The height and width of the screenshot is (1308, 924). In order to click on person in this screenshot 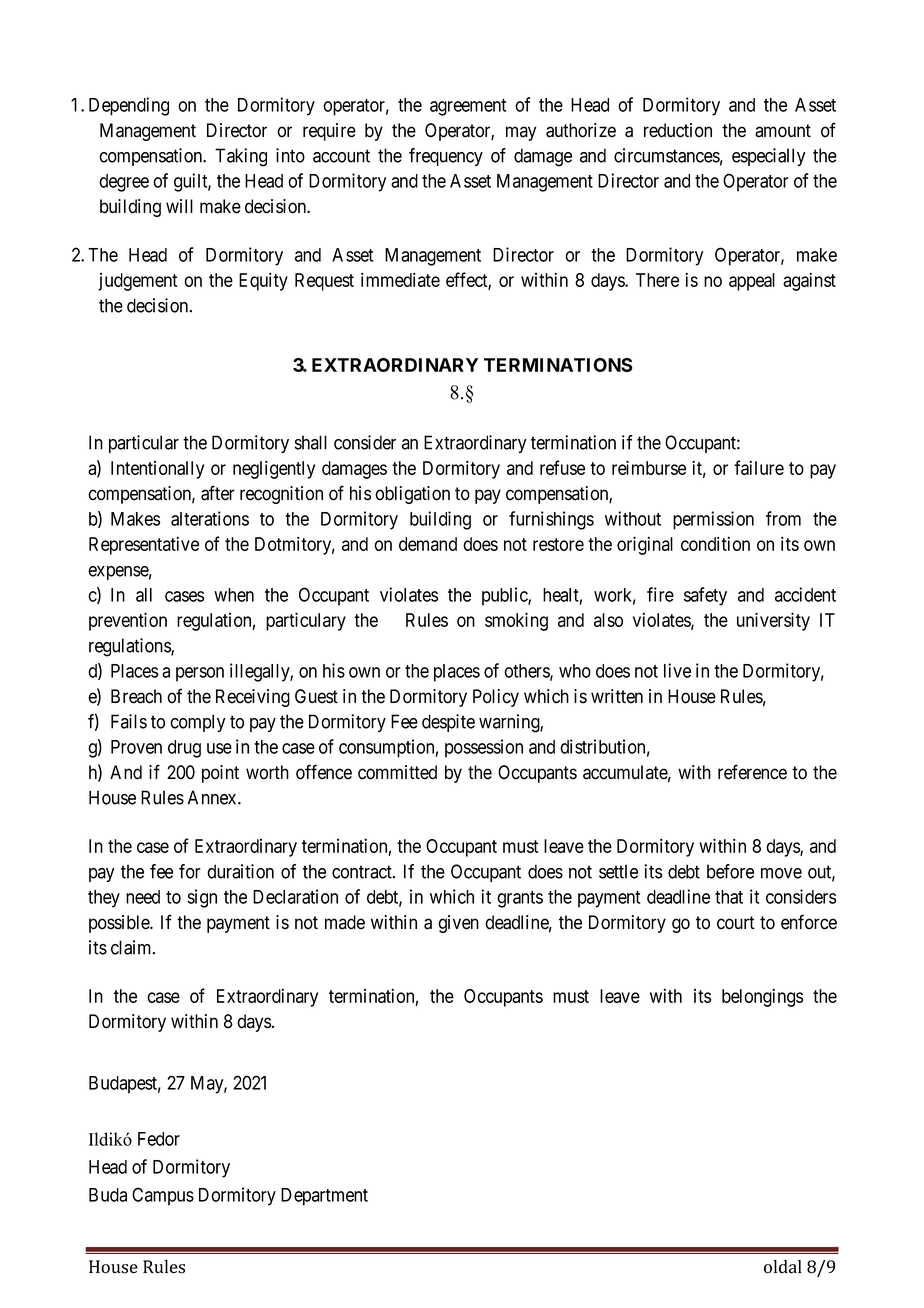, I will do `click(200, 674)`.
